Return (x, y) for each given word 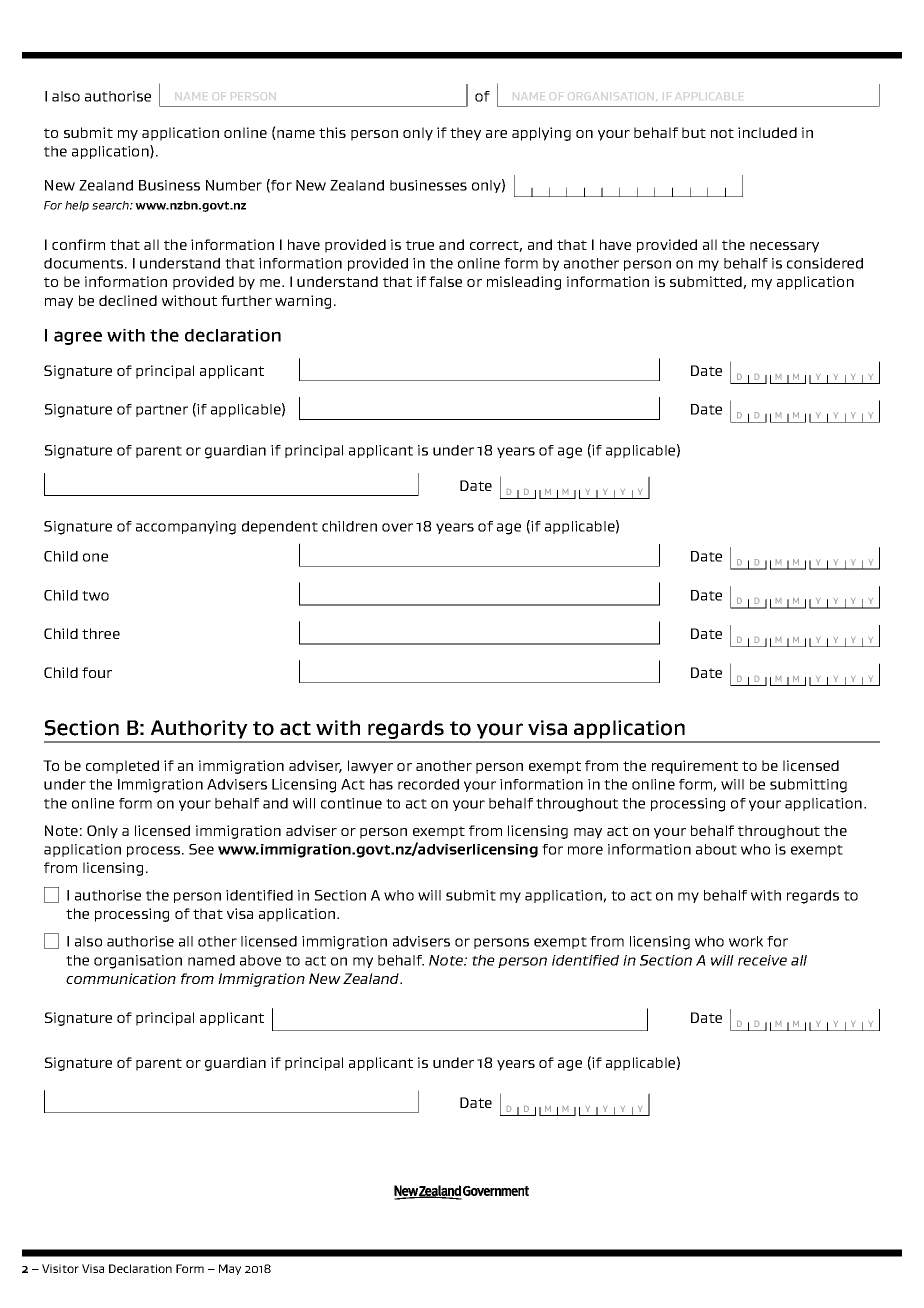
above (260, 960)
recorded (428, 784)
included (767, 132)
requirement (695, 767)
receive (762, 960)
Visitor (60, 1268)
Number (234, 185)
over (397, 527)
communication (121, 978)
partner (162, 411)
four (97, 672)
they (465, 134)
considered (825, 263)
